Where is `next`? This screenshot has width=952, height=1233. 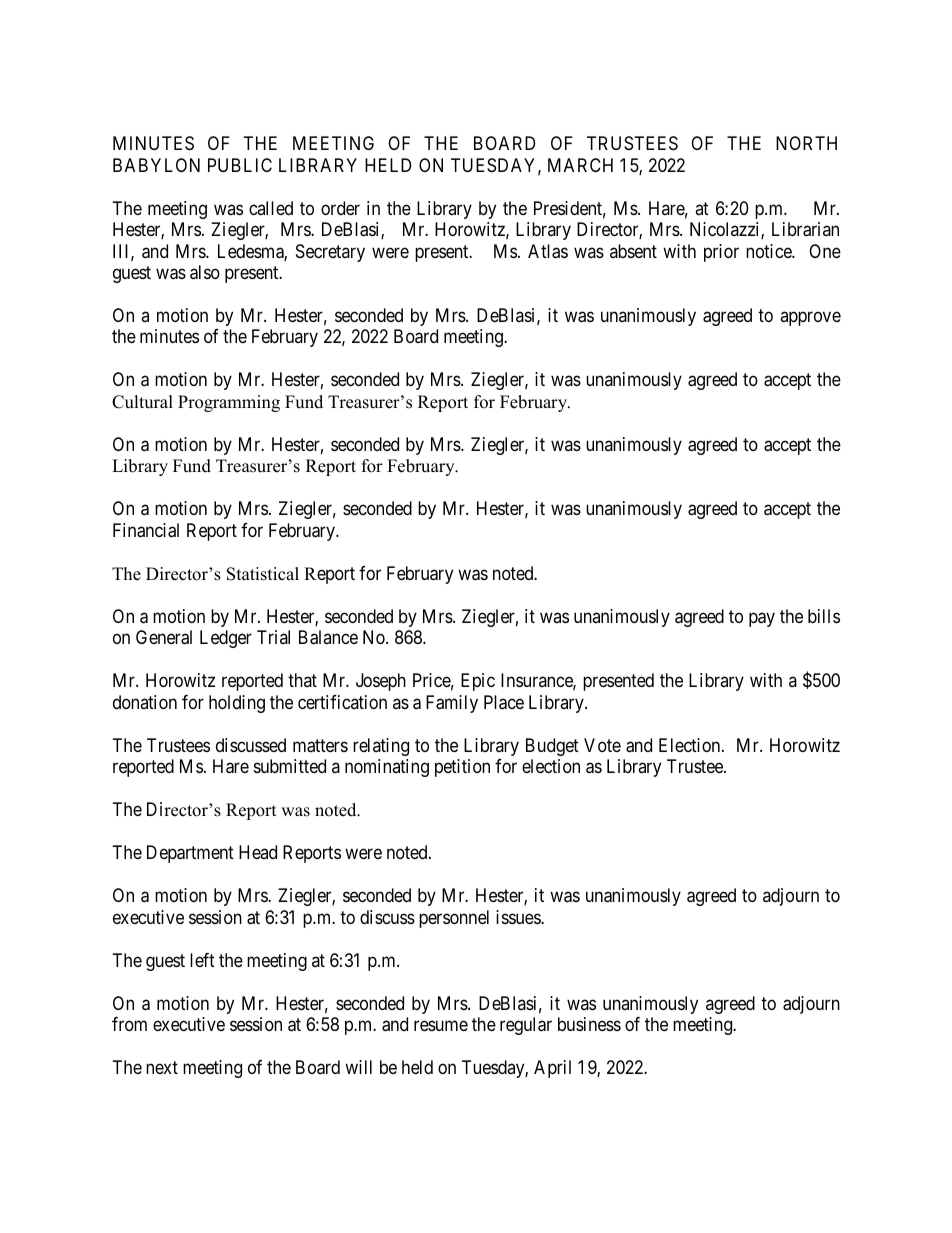 next is located at coordinates (162, 1067).
